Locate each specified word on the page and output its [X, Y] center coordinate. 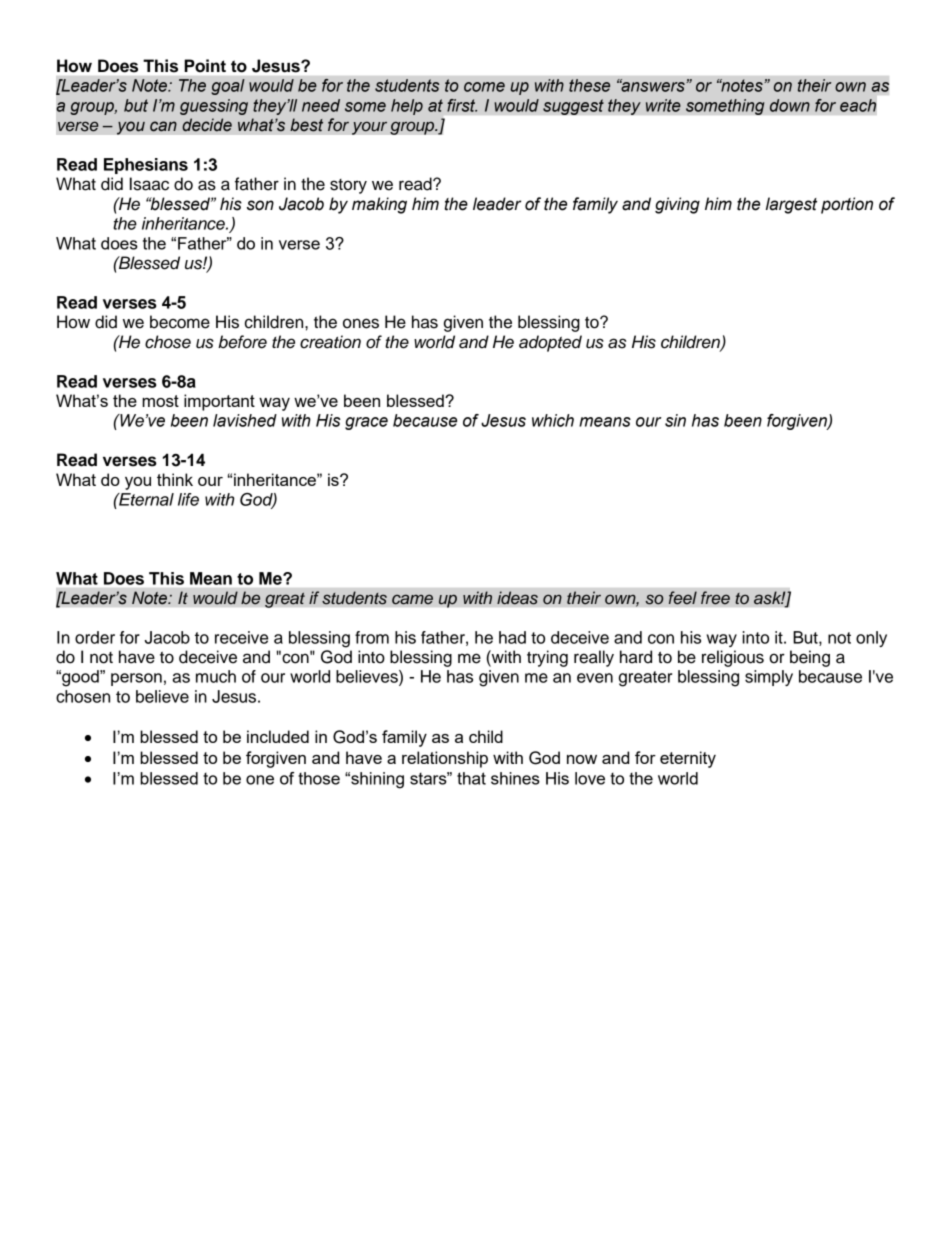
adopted [550, 343]
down [790, 105]
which [553, 420]
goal [228, 87]
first [462, 105]
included [278, 736]
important [219, 402]
